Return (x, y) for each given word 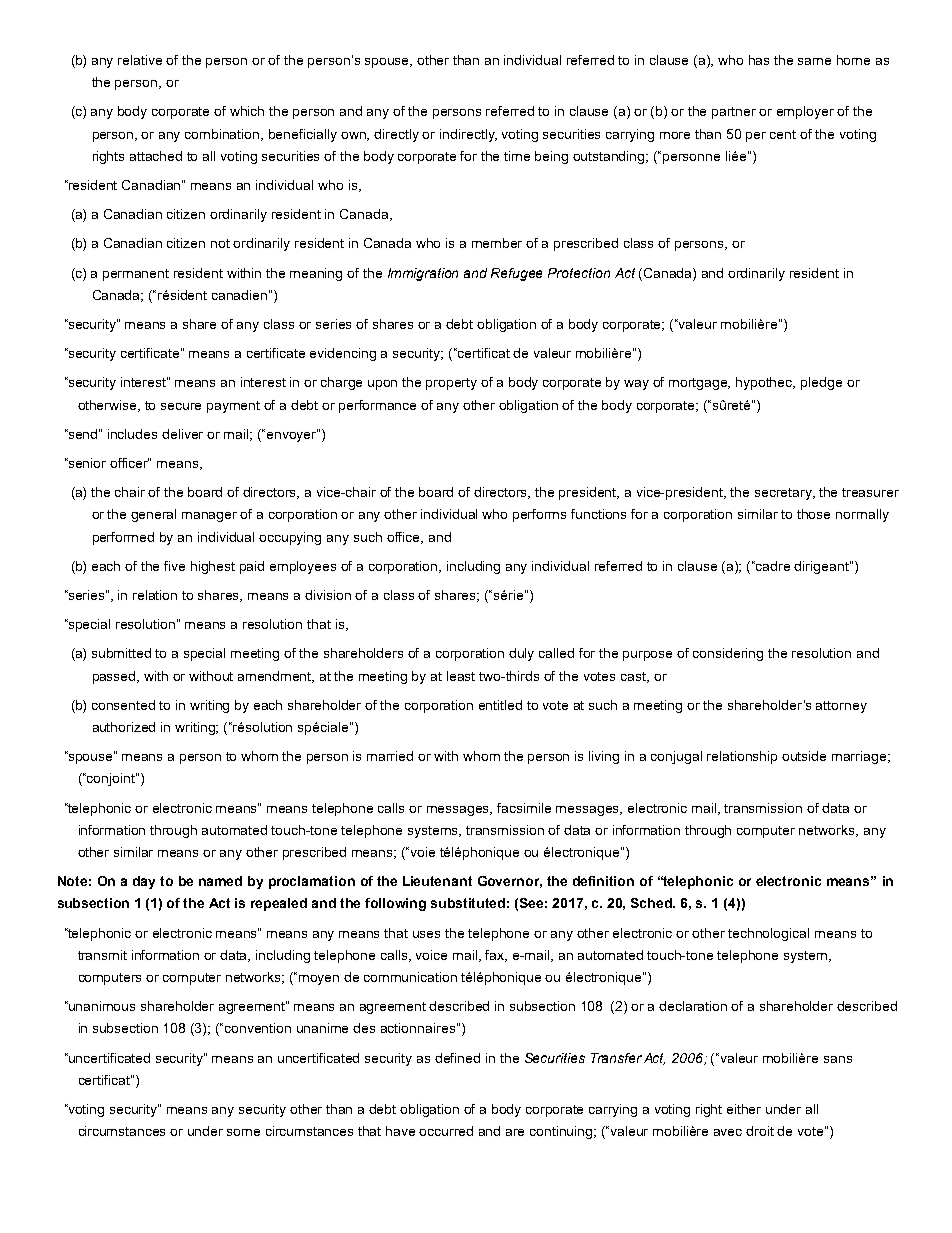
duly (521, 654)
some (243, 1132)
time (517, 156)
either (744, 1109)
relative (140, 60)
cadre (773, 566)
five (174, 566)
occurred (446, 1131)
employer (805, 112)
